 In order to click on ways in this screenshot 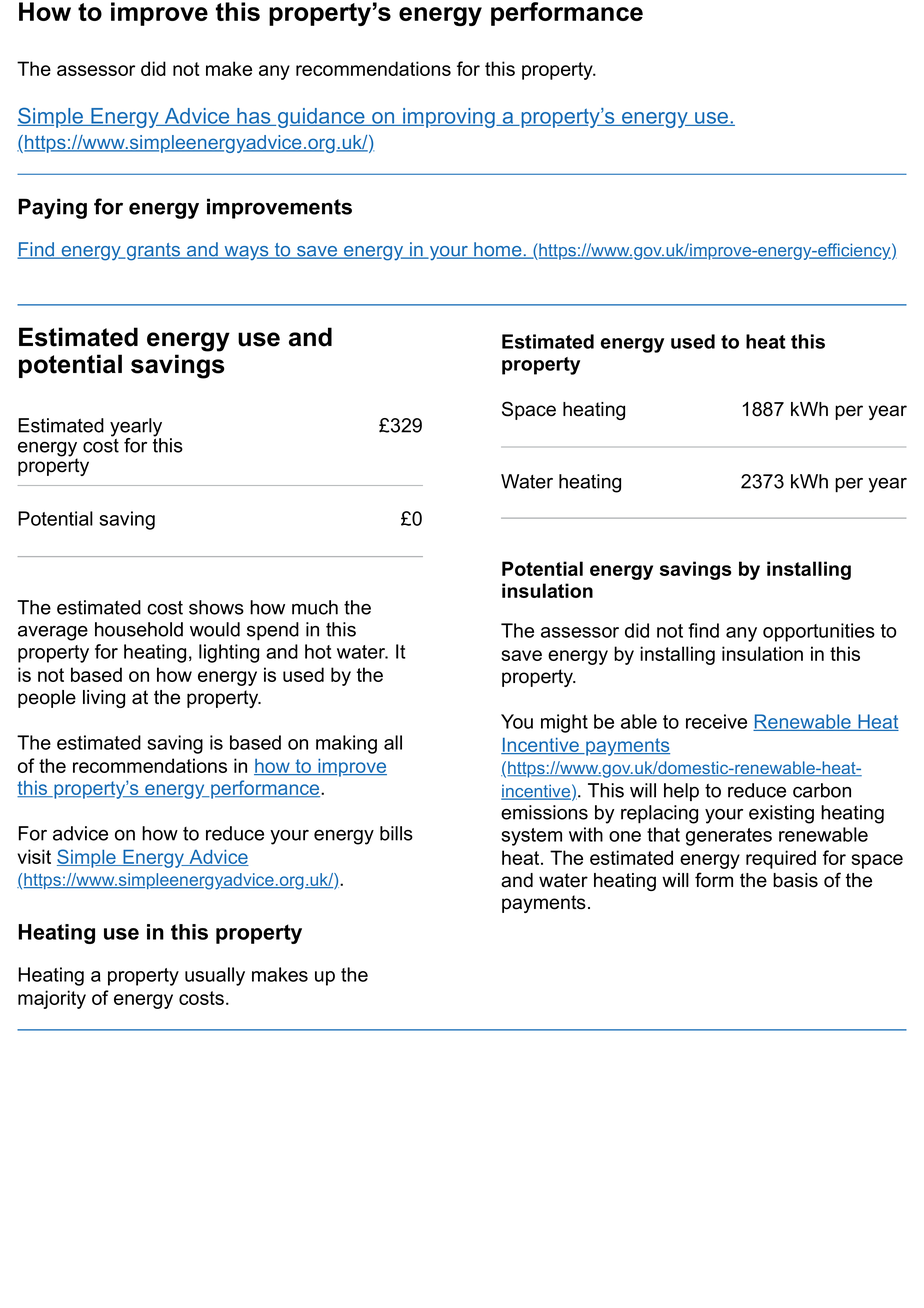, I will do `click(246, 253)`.
